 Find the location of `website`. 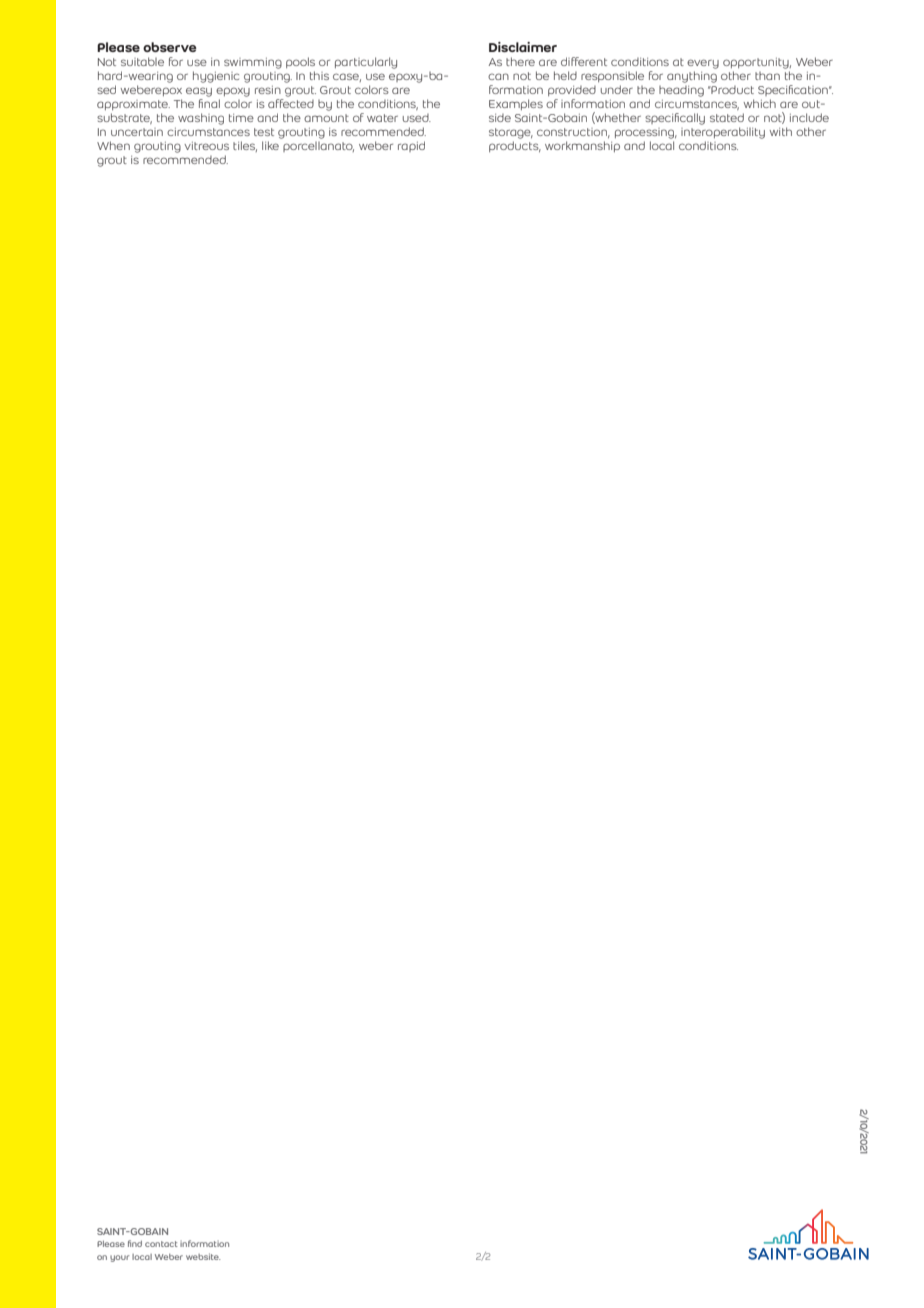

website is located at coordinates (203, 1256).
